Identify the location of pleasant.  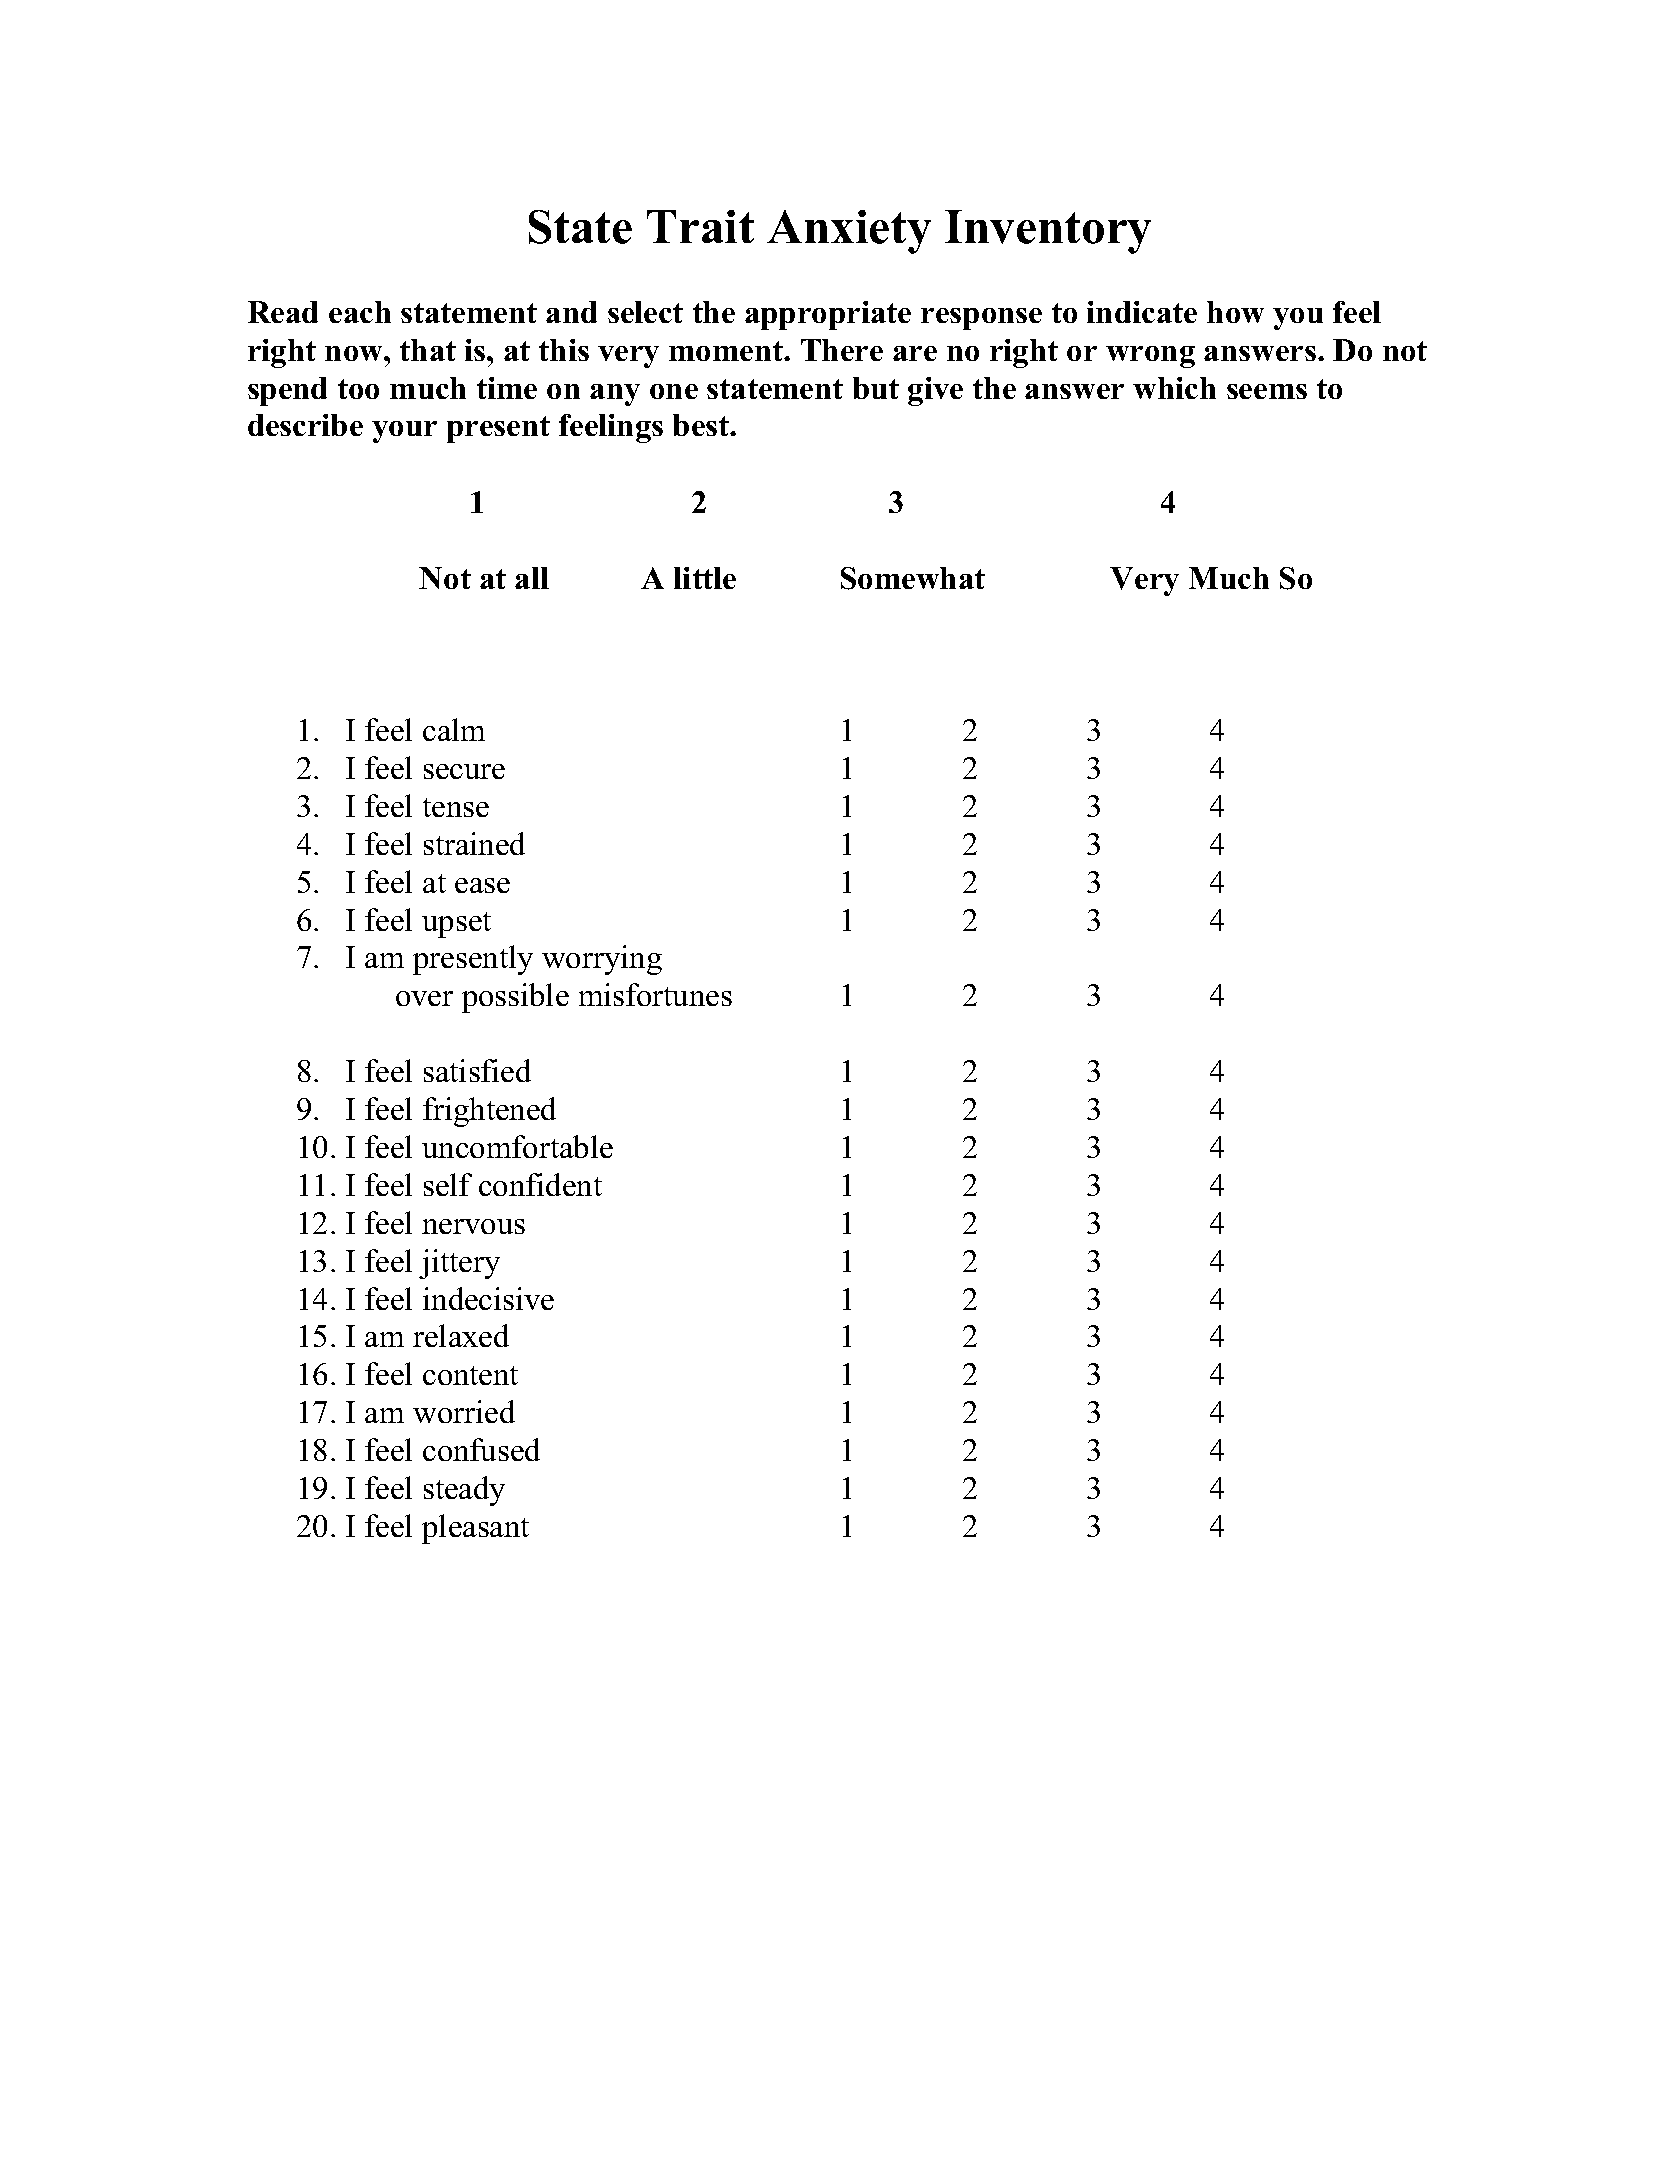
(475, 1529).
